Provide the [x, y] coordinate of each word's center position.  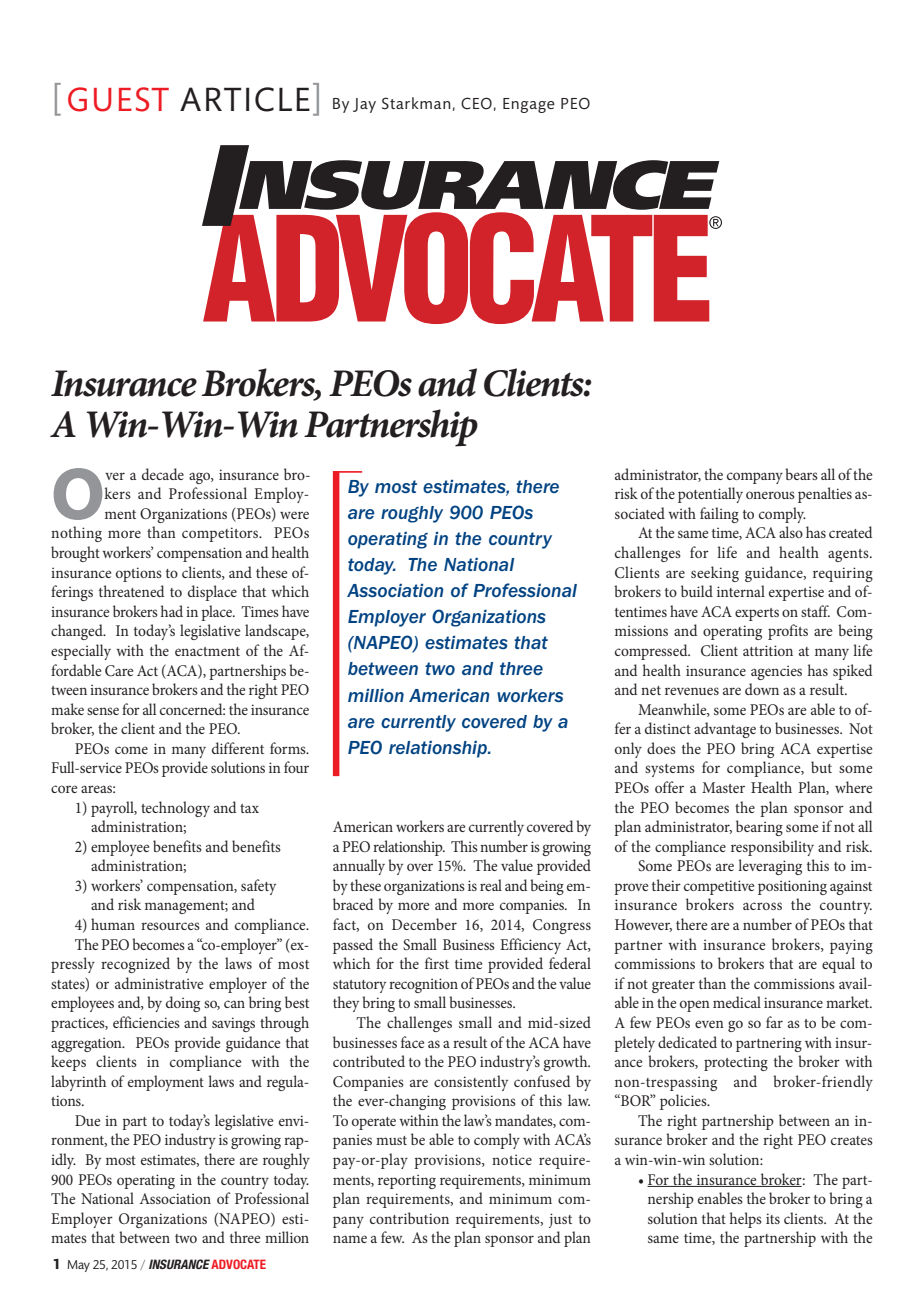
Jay [364, 105]
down [762, 689]
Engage [529, 105]
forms [289, 748]
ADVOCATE [238, 1264]
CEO [476, 103]
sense [103, 711]
